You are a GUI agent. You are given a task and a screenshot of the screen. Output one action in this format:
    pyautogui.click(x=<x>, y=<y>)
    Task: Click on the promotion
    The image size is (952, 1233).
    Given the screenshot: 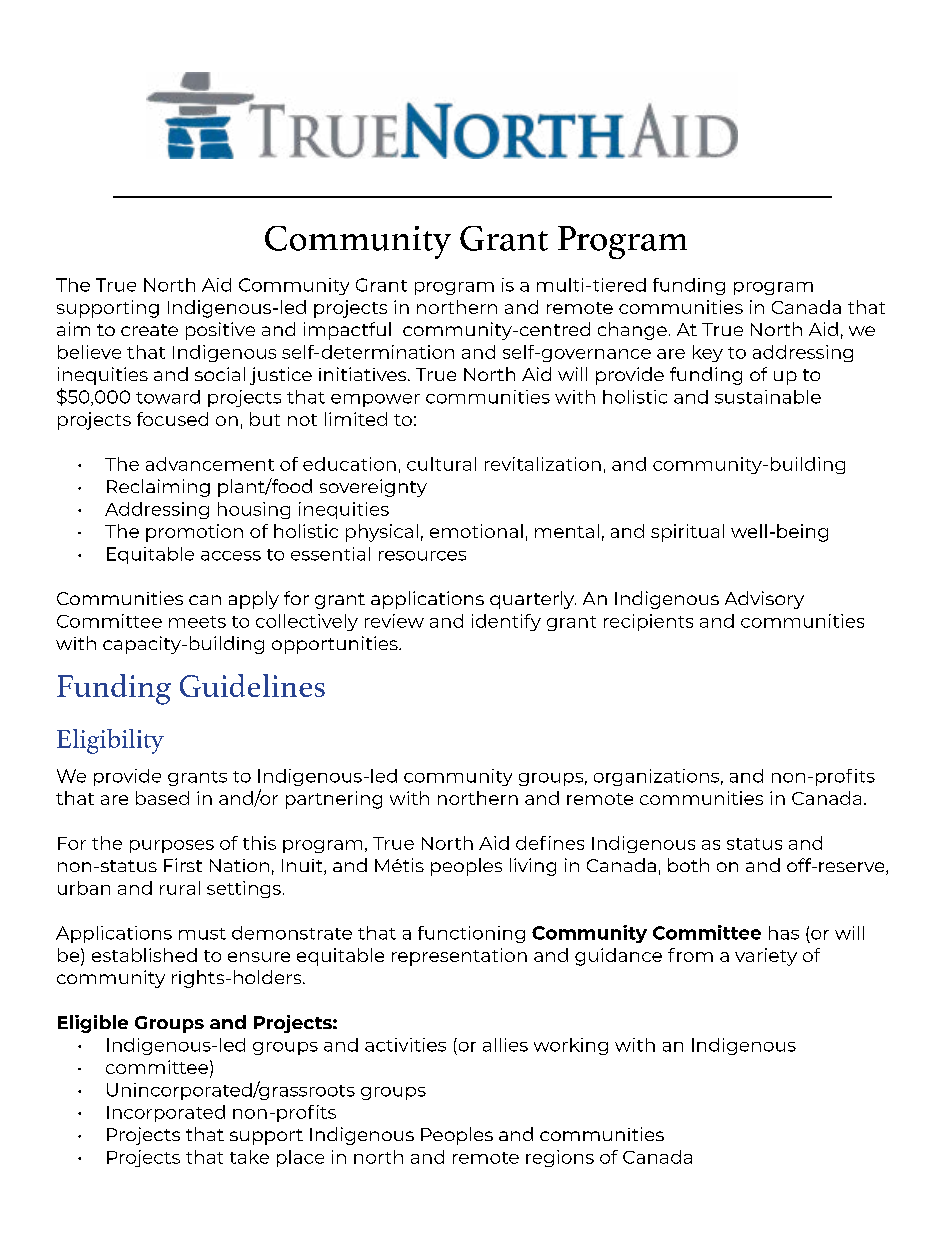 What is the action you would take?
    pyautogui.click(x=194, y=533)
